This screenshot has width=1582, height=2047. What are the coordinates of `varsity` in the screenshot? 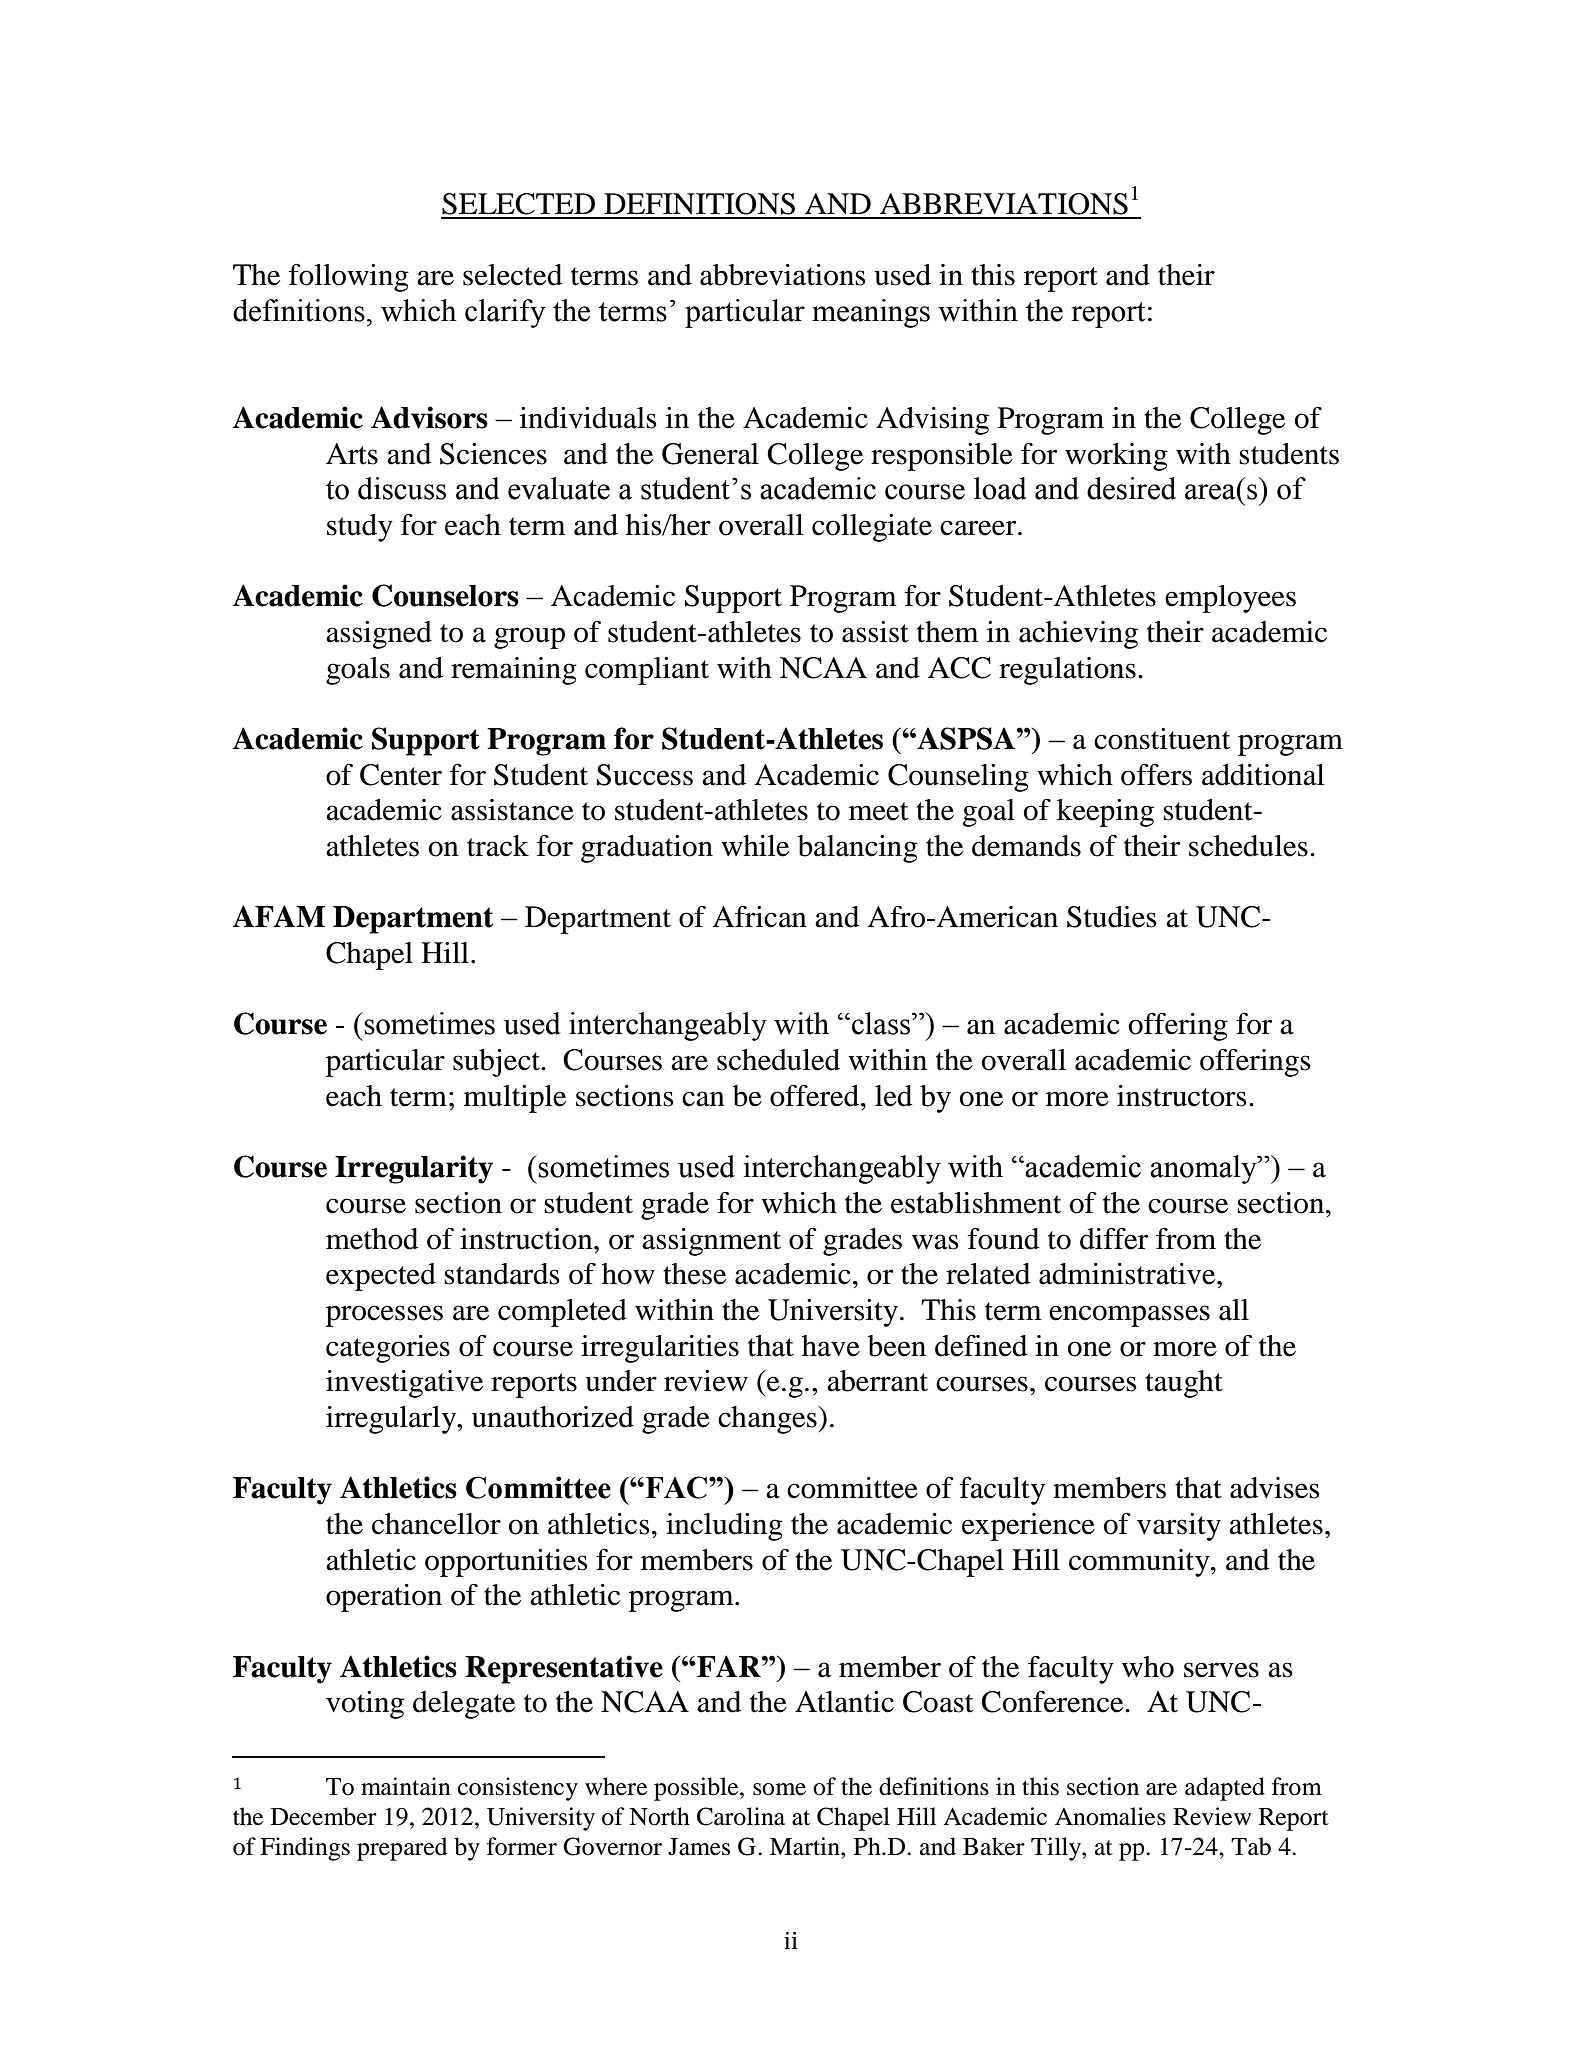 It's located at (1179, 1527).
